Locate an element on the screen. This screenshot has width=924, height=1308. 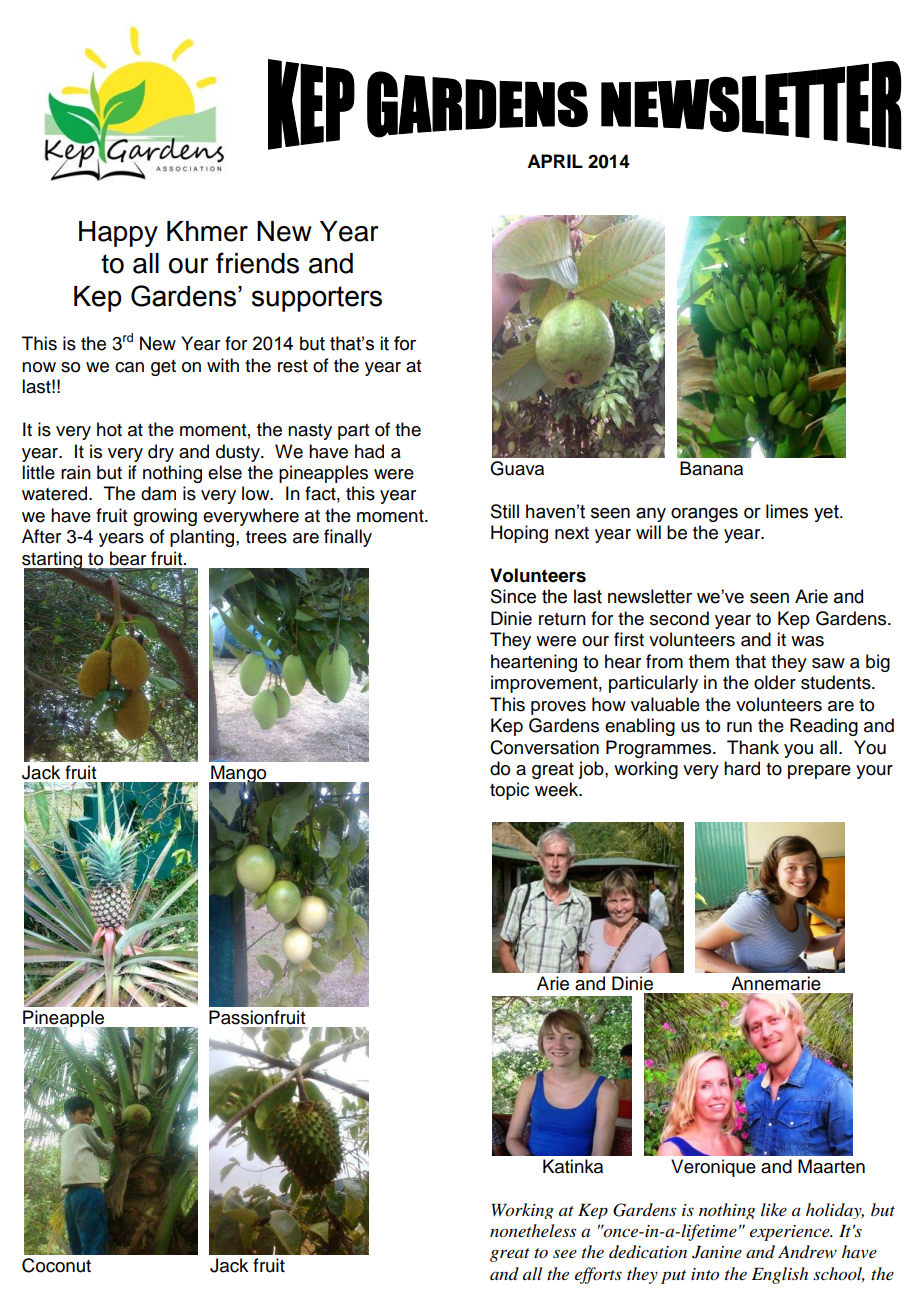
week is located at coordinates (558, 789).
